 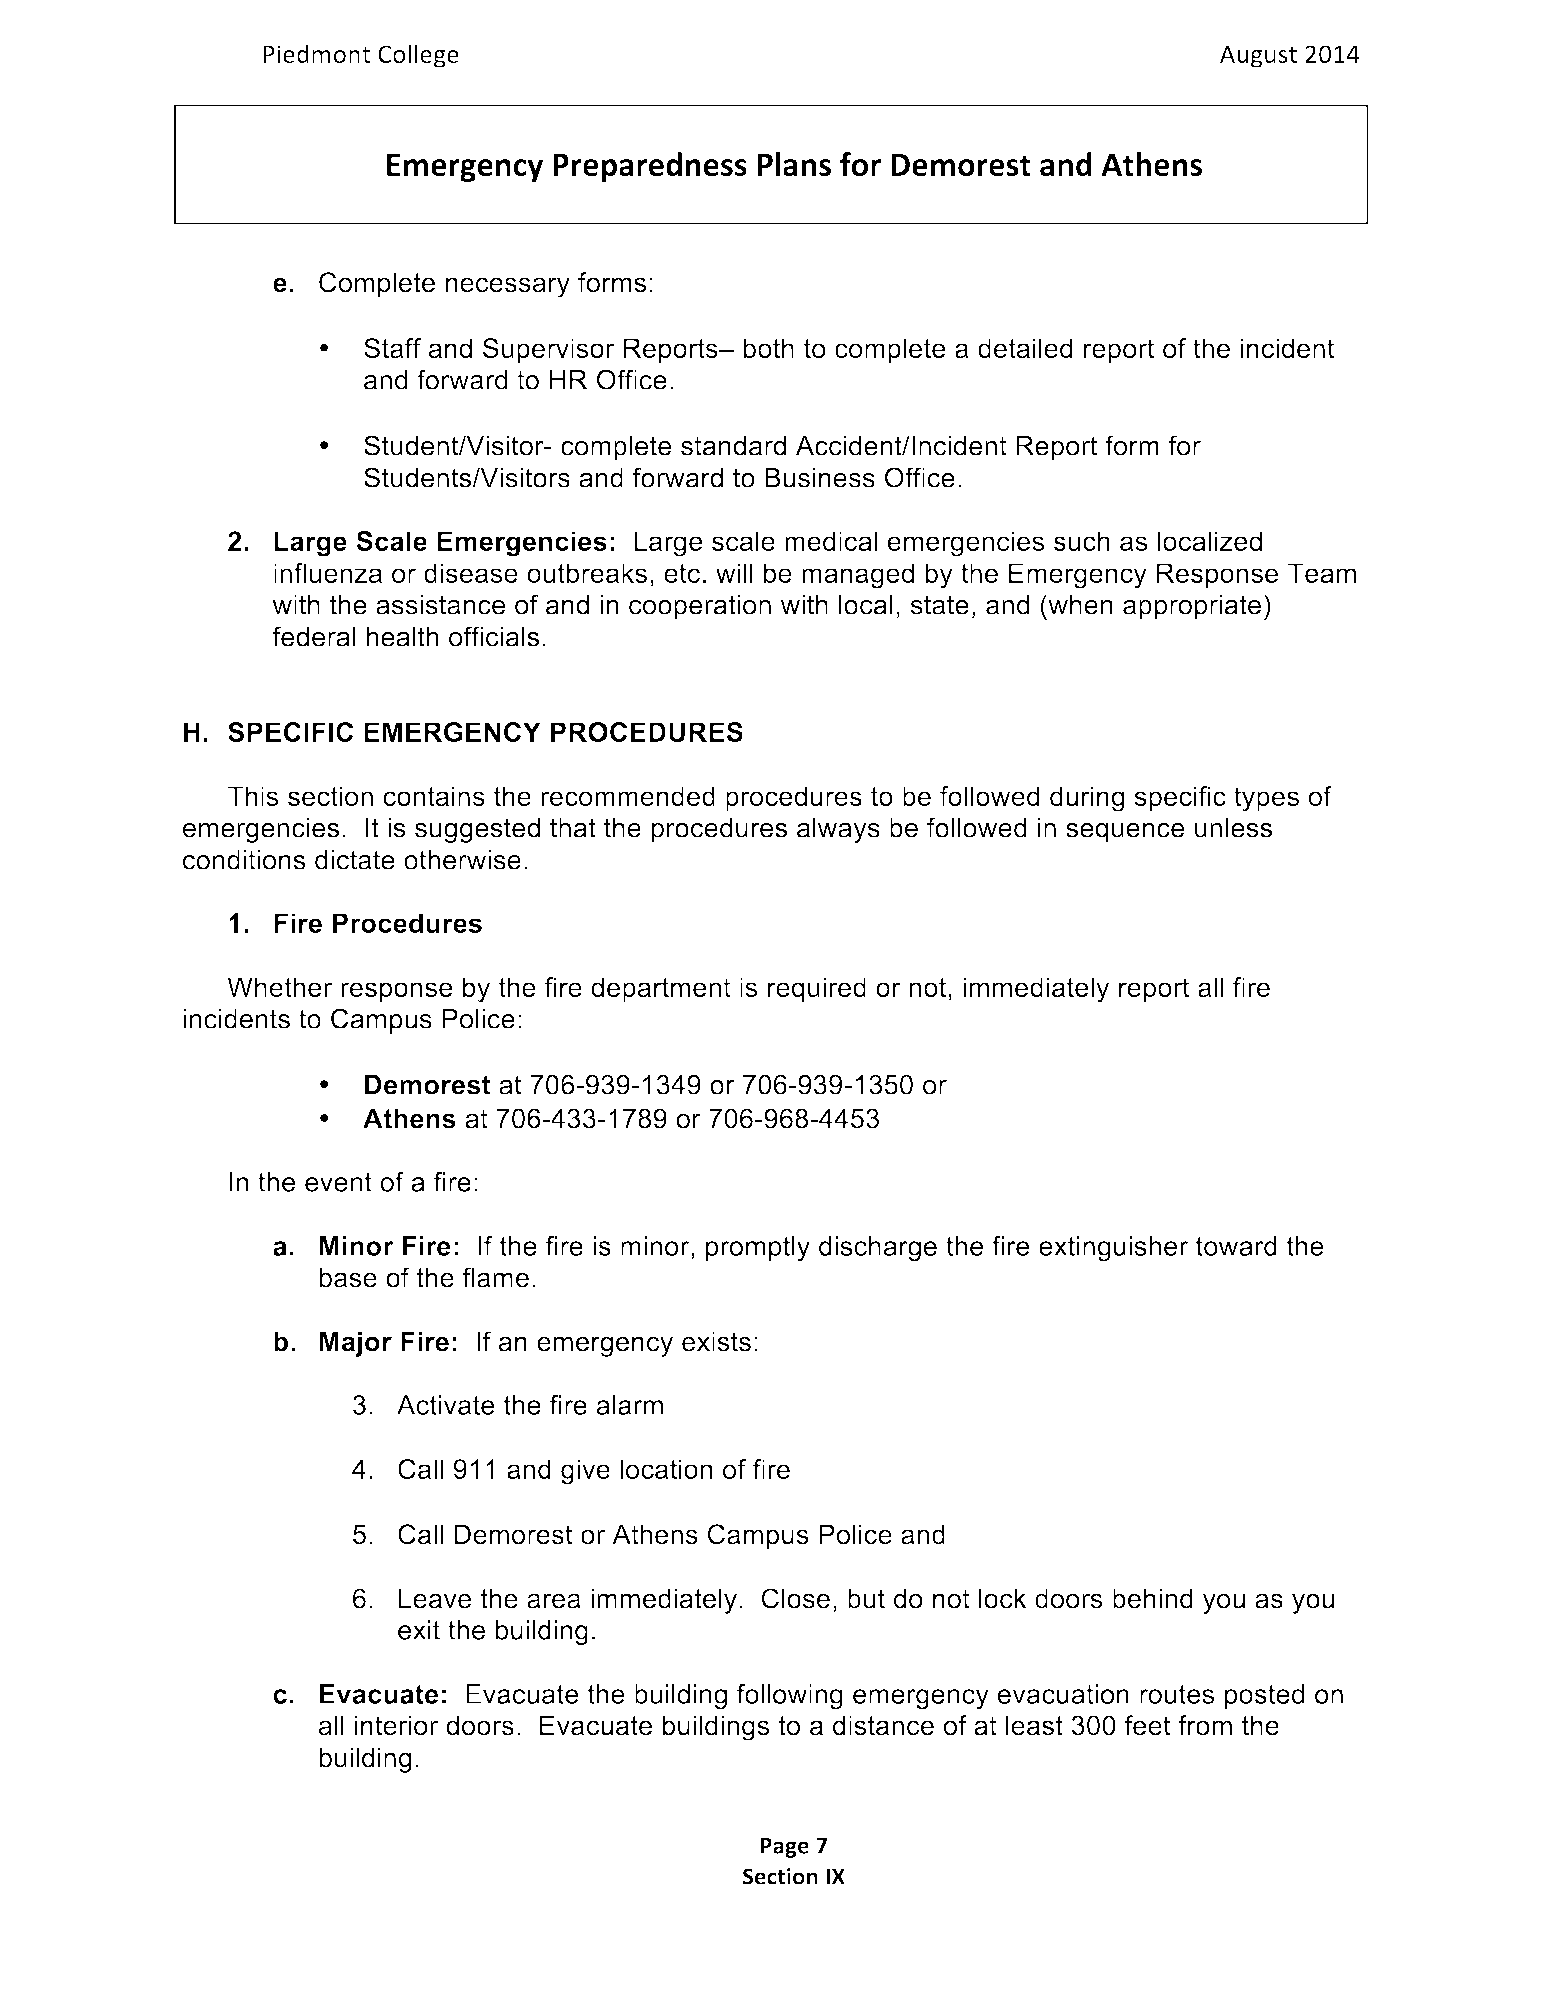 What do you see at coordinates (279, 987) in the screenshot?
I see `Whether` at bounding box center [279, 987].
